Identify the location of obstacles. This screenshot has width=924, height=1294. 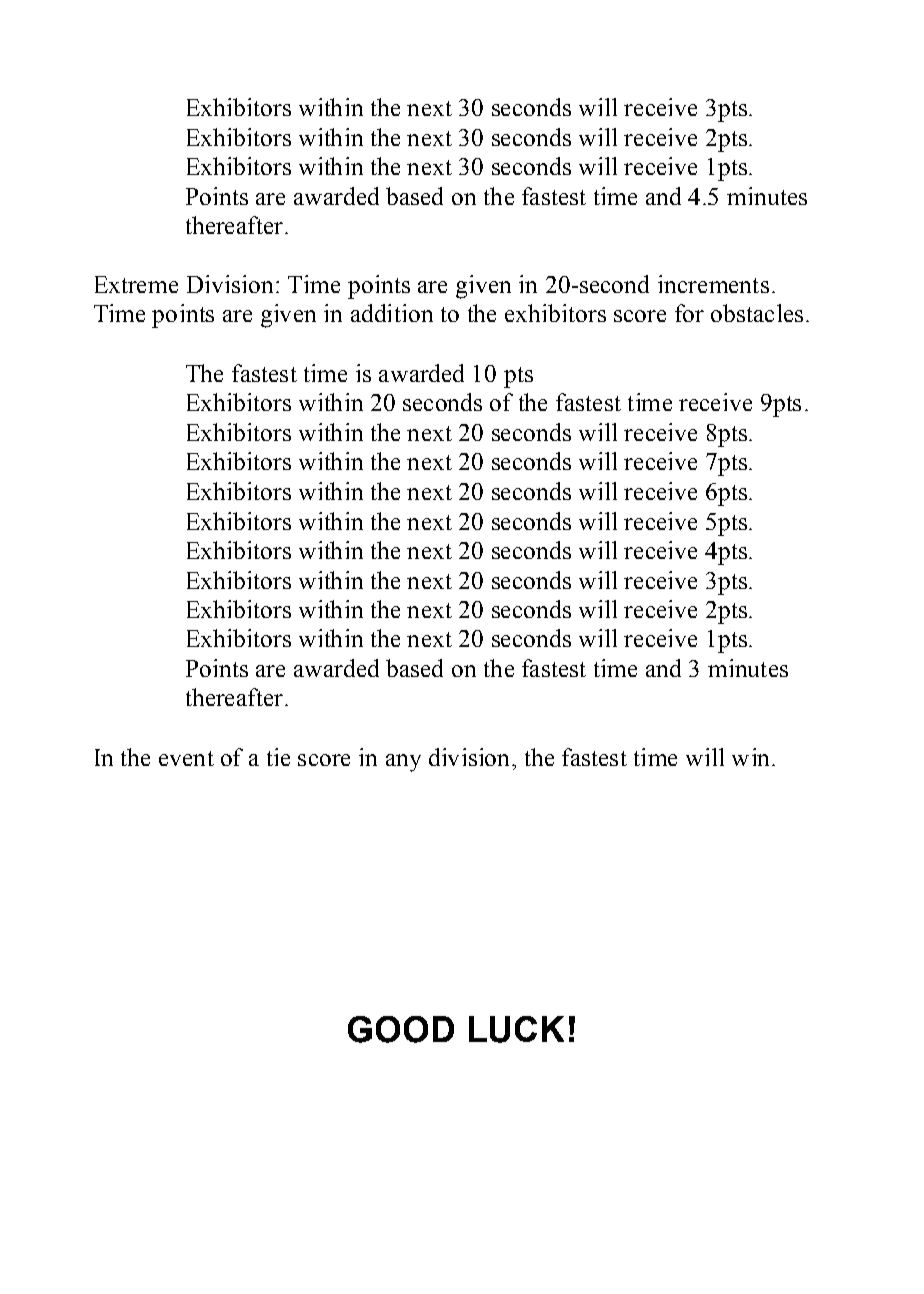
(757, 313).
